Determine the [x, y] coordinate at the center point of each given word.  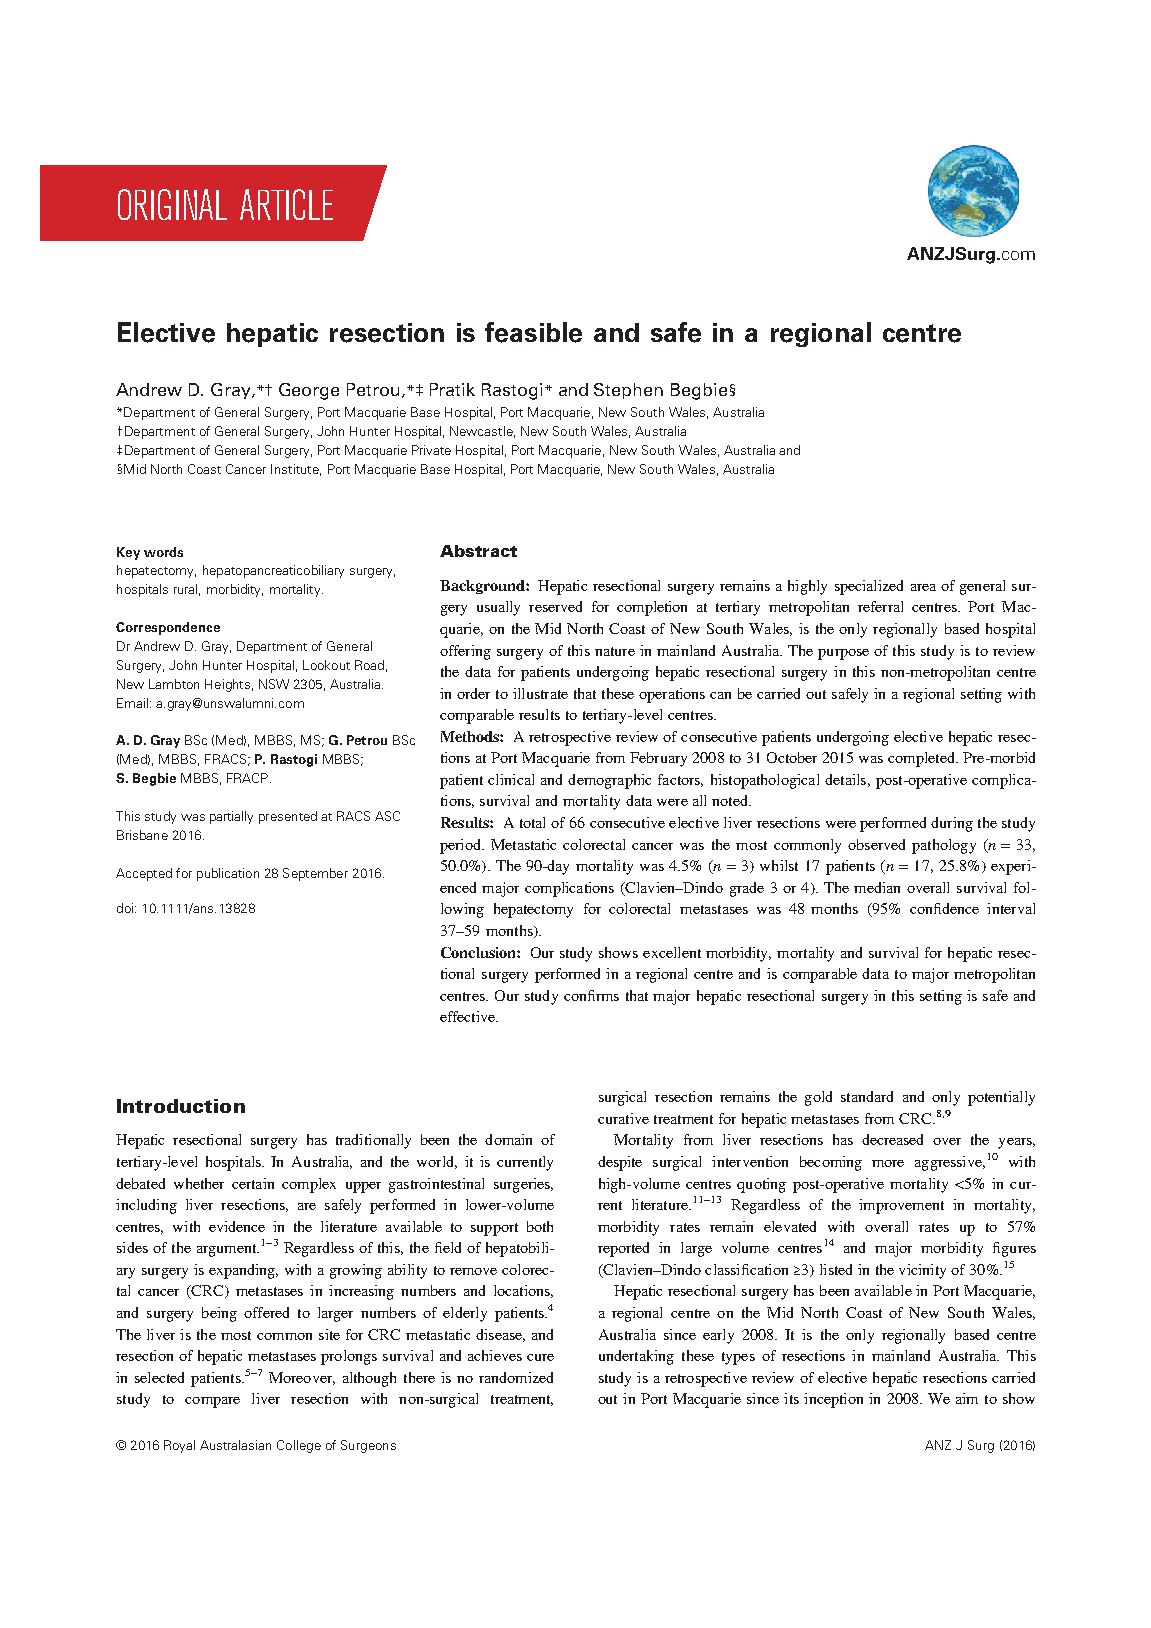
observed [876, 844]
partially [231, 817]
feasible [533, 332]
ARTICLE [286, 204]
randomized [516, 1377]
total [532, 822]
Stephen [628, 391]
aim [967, 1398]
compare [212, 1402]
